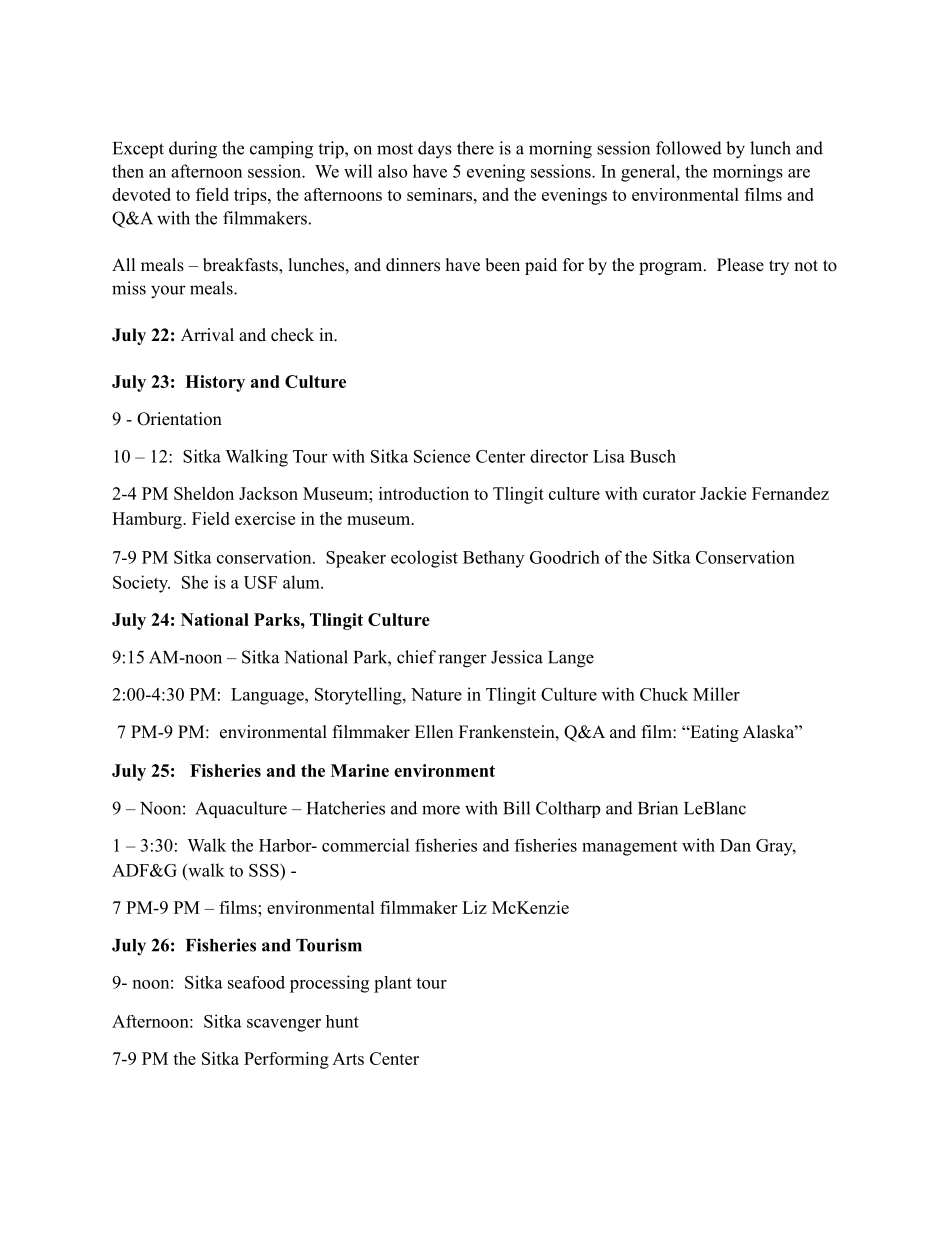 The image size is (952, 1233). What do you see at coordinates (268, 696) in the image?
I see `Language` at bounding box center [268, 696].
